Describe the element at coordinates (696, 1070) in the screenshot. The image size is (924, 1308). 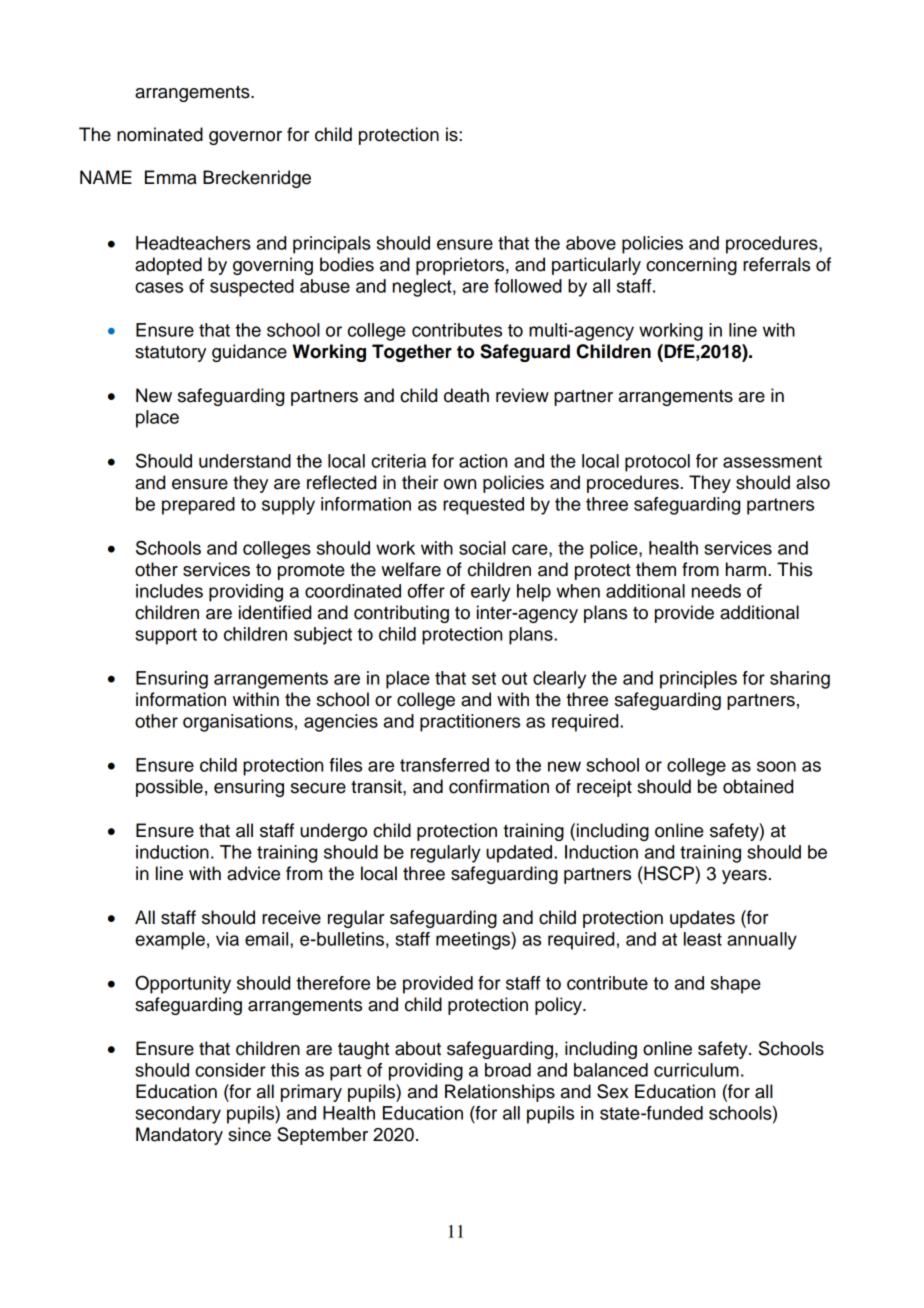
I see `curriculum` at that location.
